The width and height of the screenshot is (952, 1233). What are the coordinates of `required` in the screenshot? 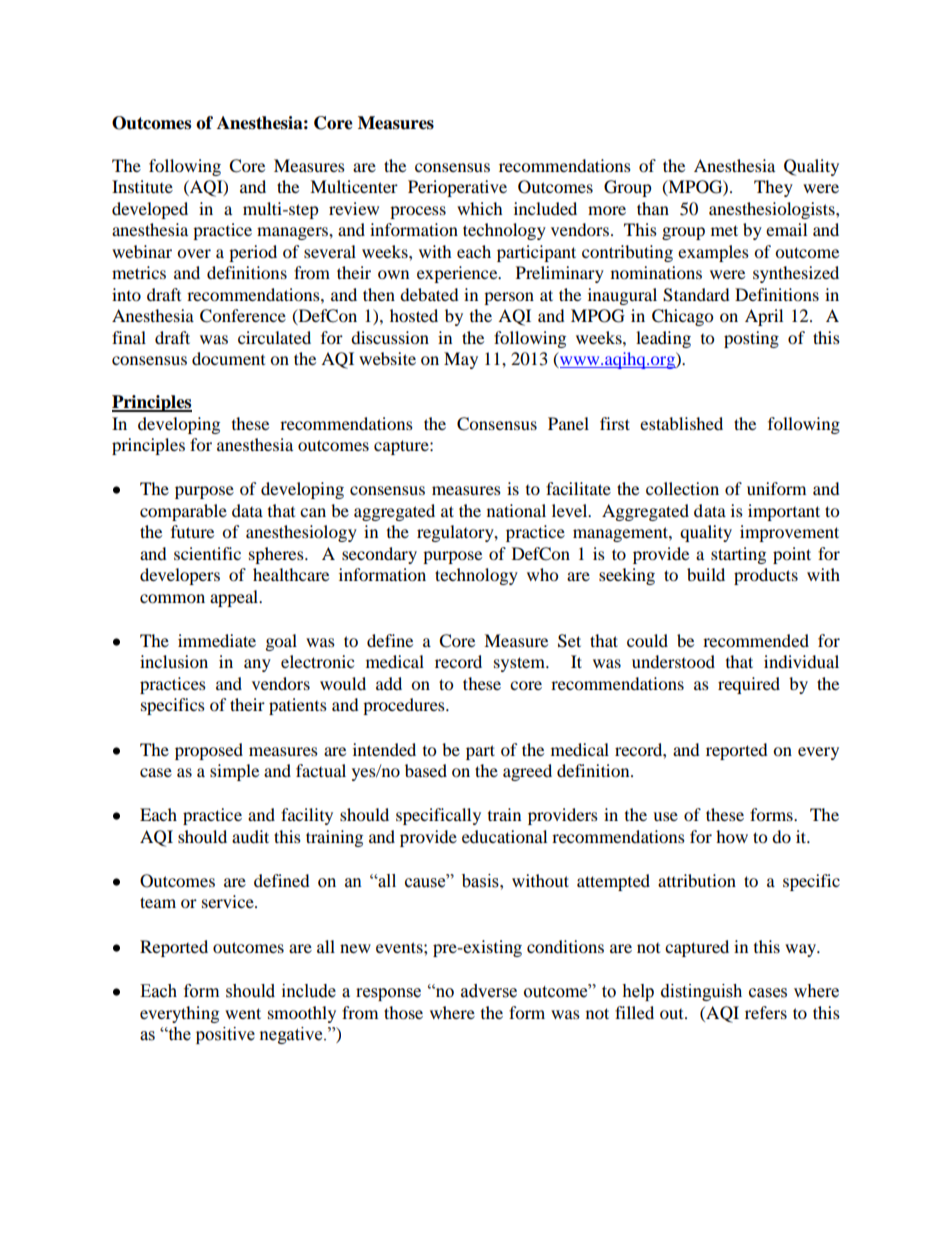 It's located at (749, 685).
